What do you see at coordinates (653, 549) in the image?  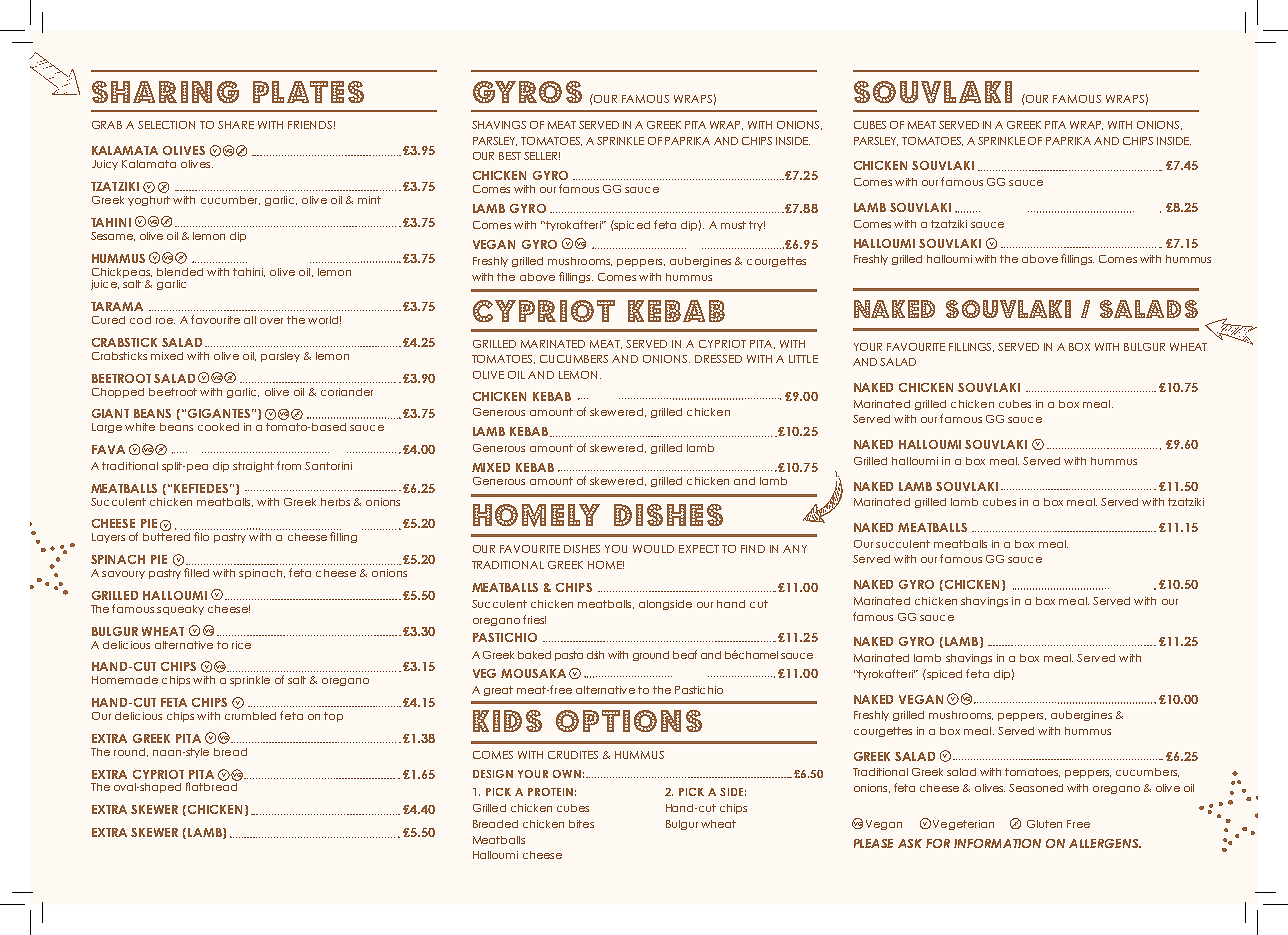 I see `WOULD` at bounding box center [653, 549].
